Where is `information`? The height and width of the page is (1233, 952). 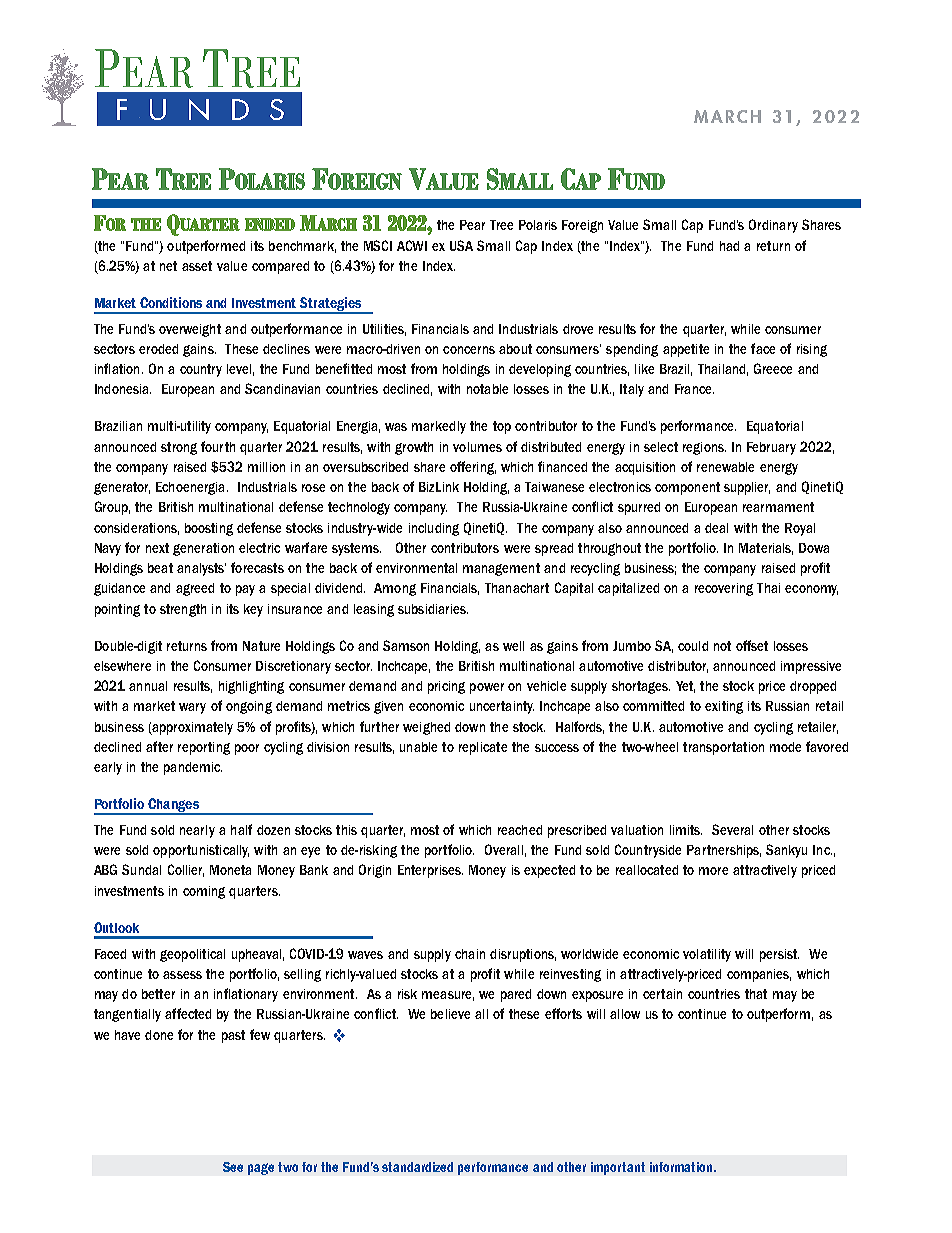 information is located at coordinates (682, 1167).
